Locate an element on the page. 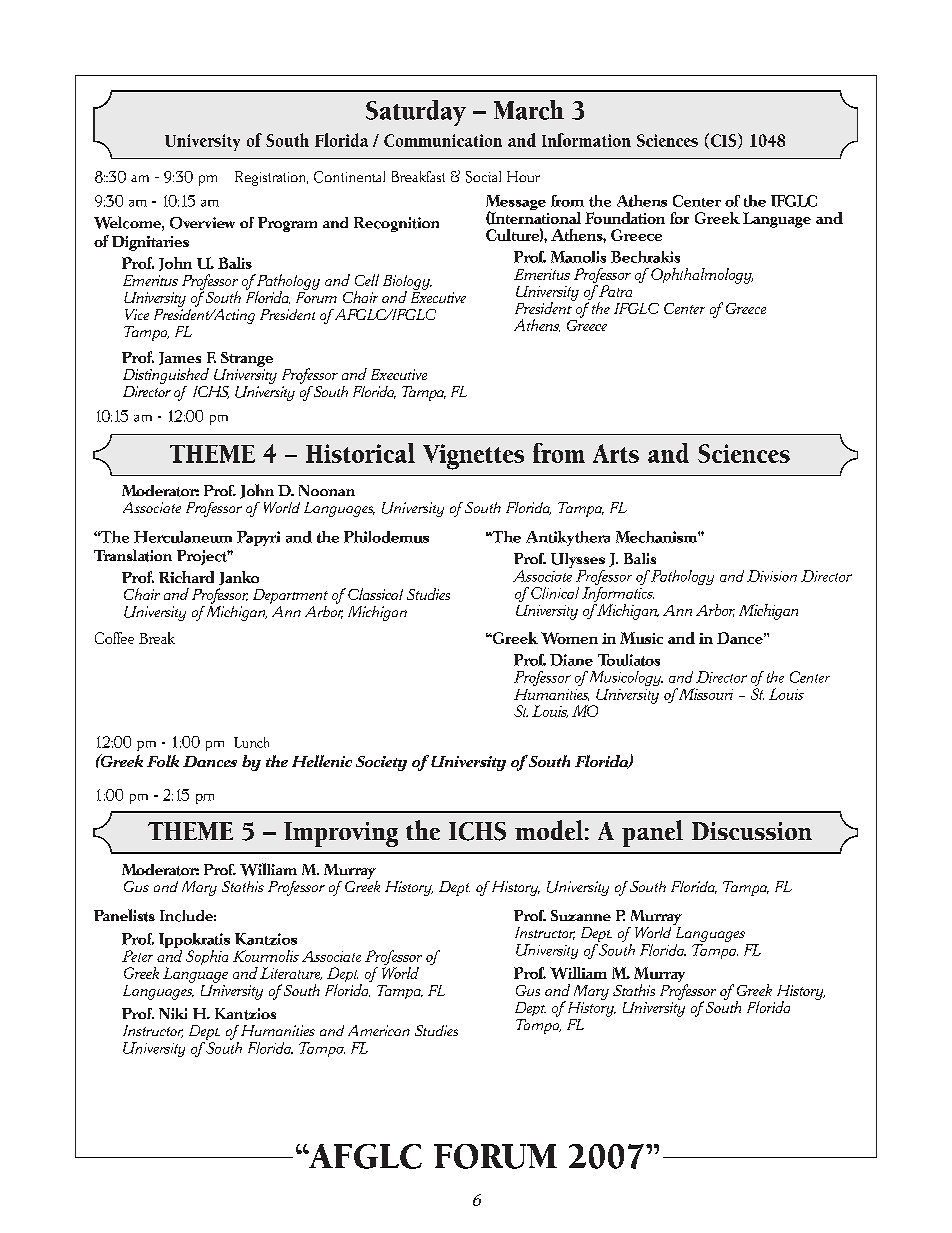  Niki is located at coordinates (173, 1013).
